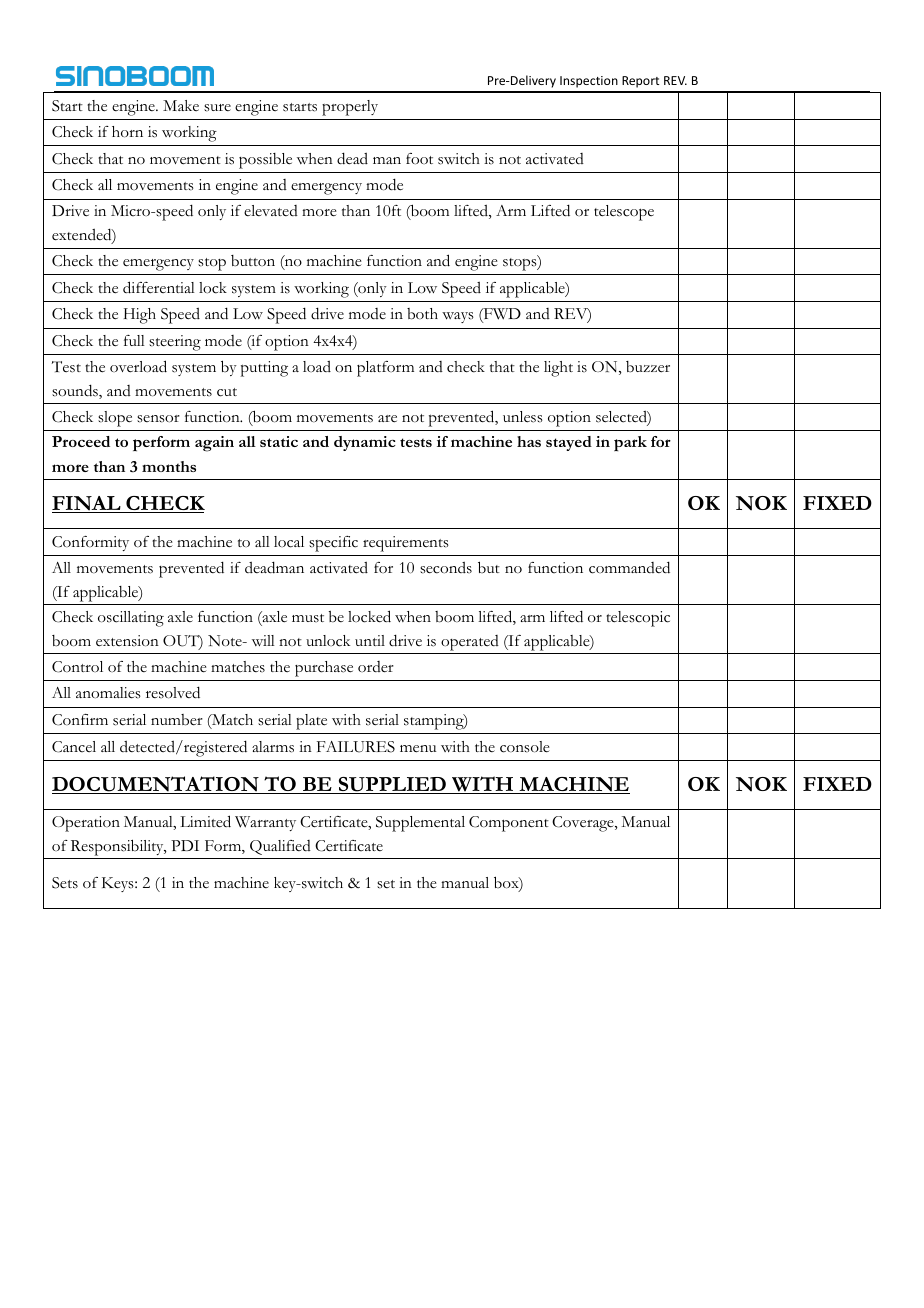 This screenshot has width=924, height=1308. I want to click on foot, so click(419, 159).
